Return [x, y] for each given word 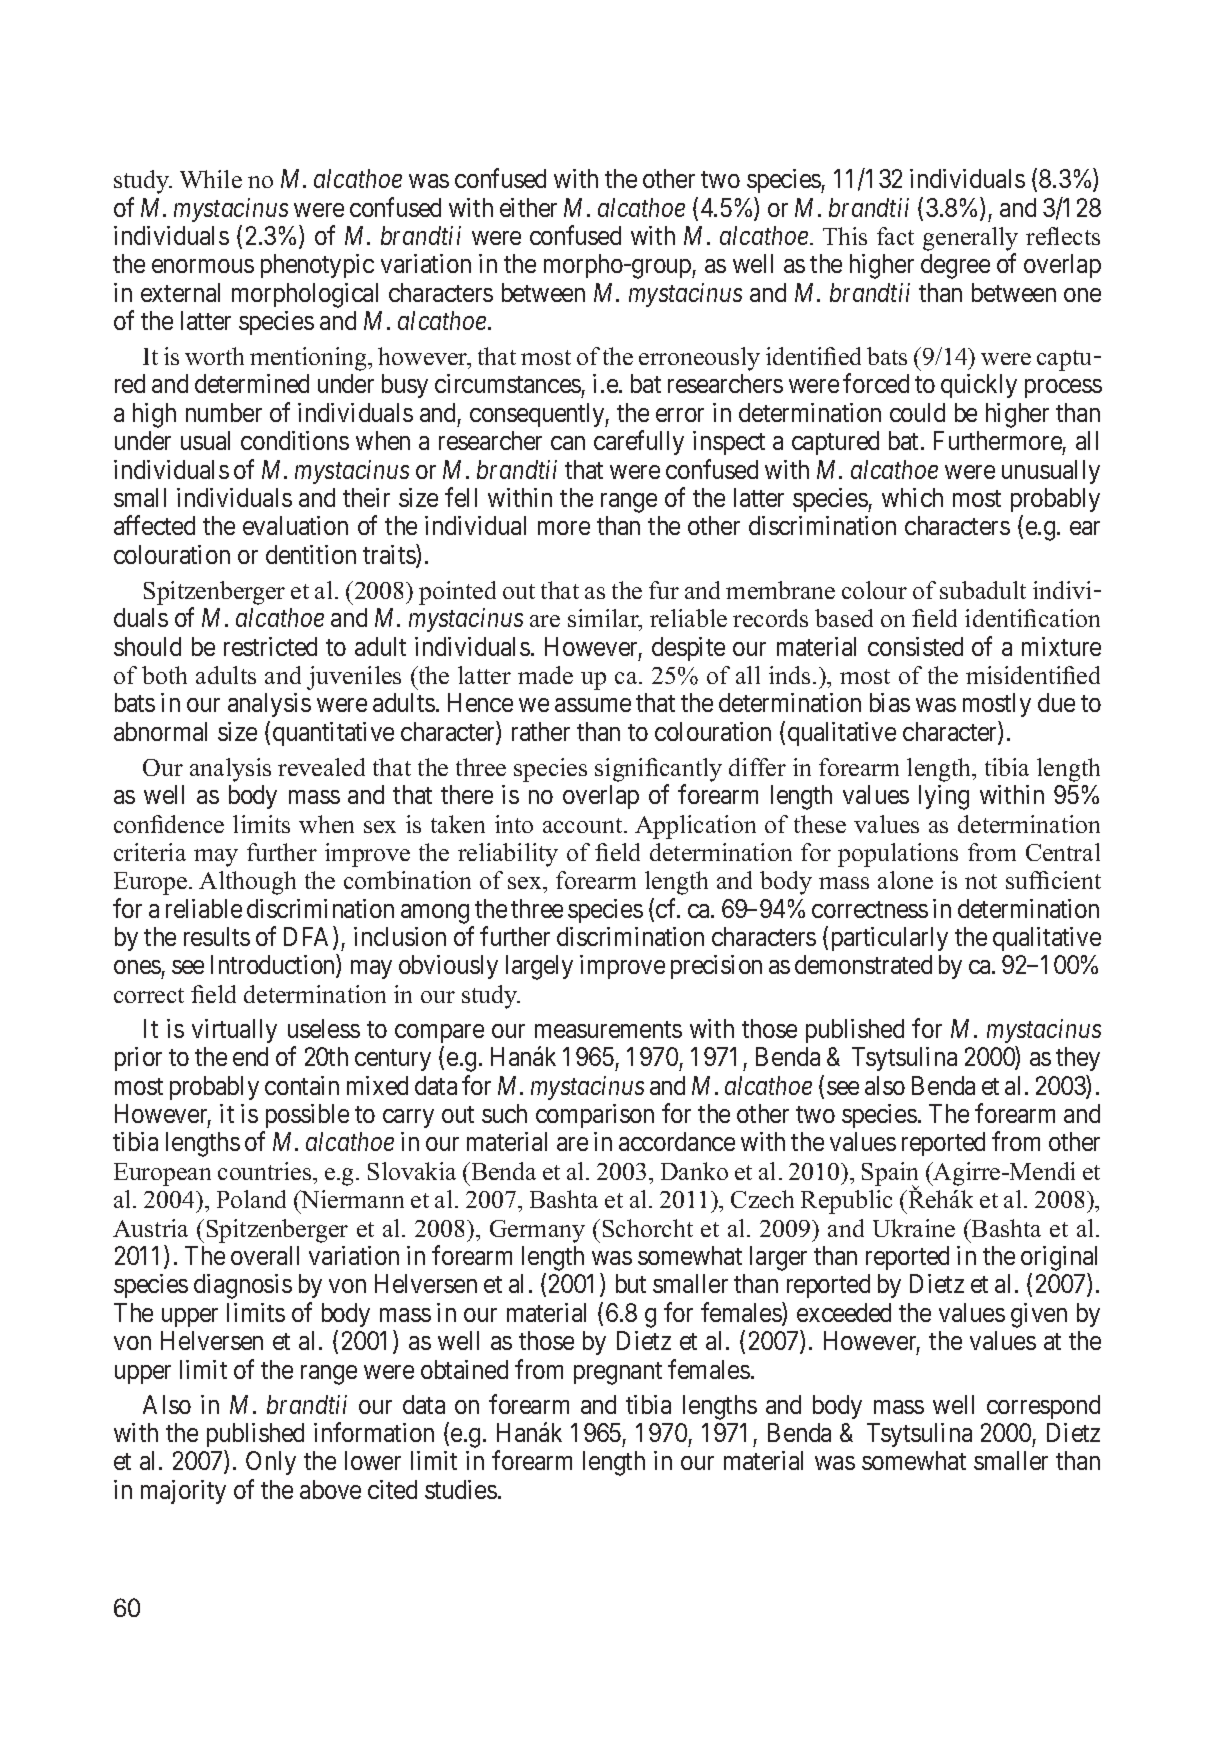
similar [604, 619]
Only [271, 1463]
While [211, 179]
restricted [270, 646]
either [528, 207]
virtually [234, 1031]
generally [970, 239]
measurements [608, 1029]
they [1078, 1059]
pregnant [618, 1373]
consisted [915, 646]
